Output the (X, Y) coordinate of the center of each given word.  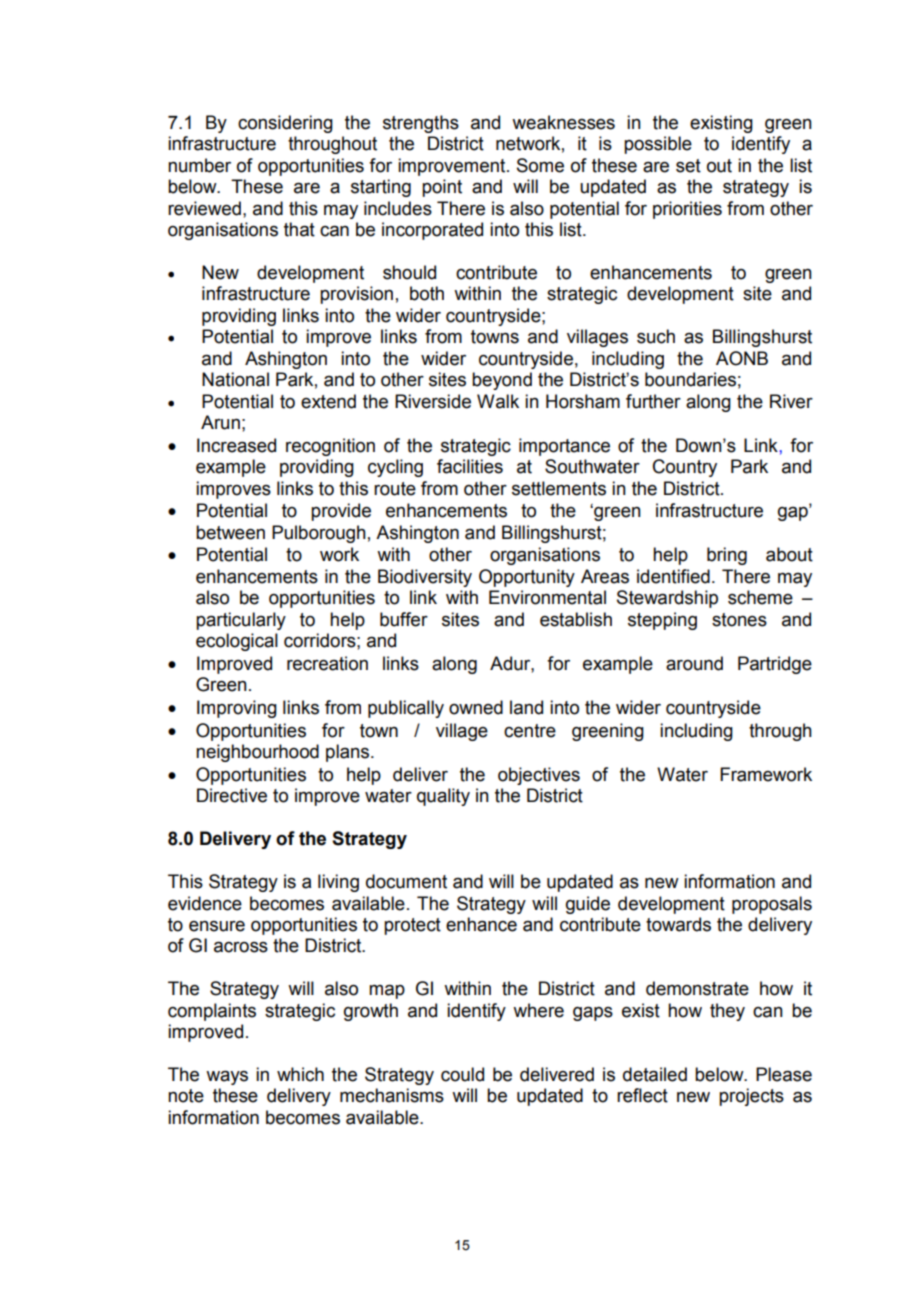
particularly (241, 621)
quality (443, 797)
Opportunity (527, 578)
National (235, 379)
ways (227, 1077)
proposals (772, 905)
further (653, 401)
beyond (502, 381)
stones (739, 620)
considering (285, 124)
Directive (232, 795)
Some (540, 165)
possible (658, 145)
